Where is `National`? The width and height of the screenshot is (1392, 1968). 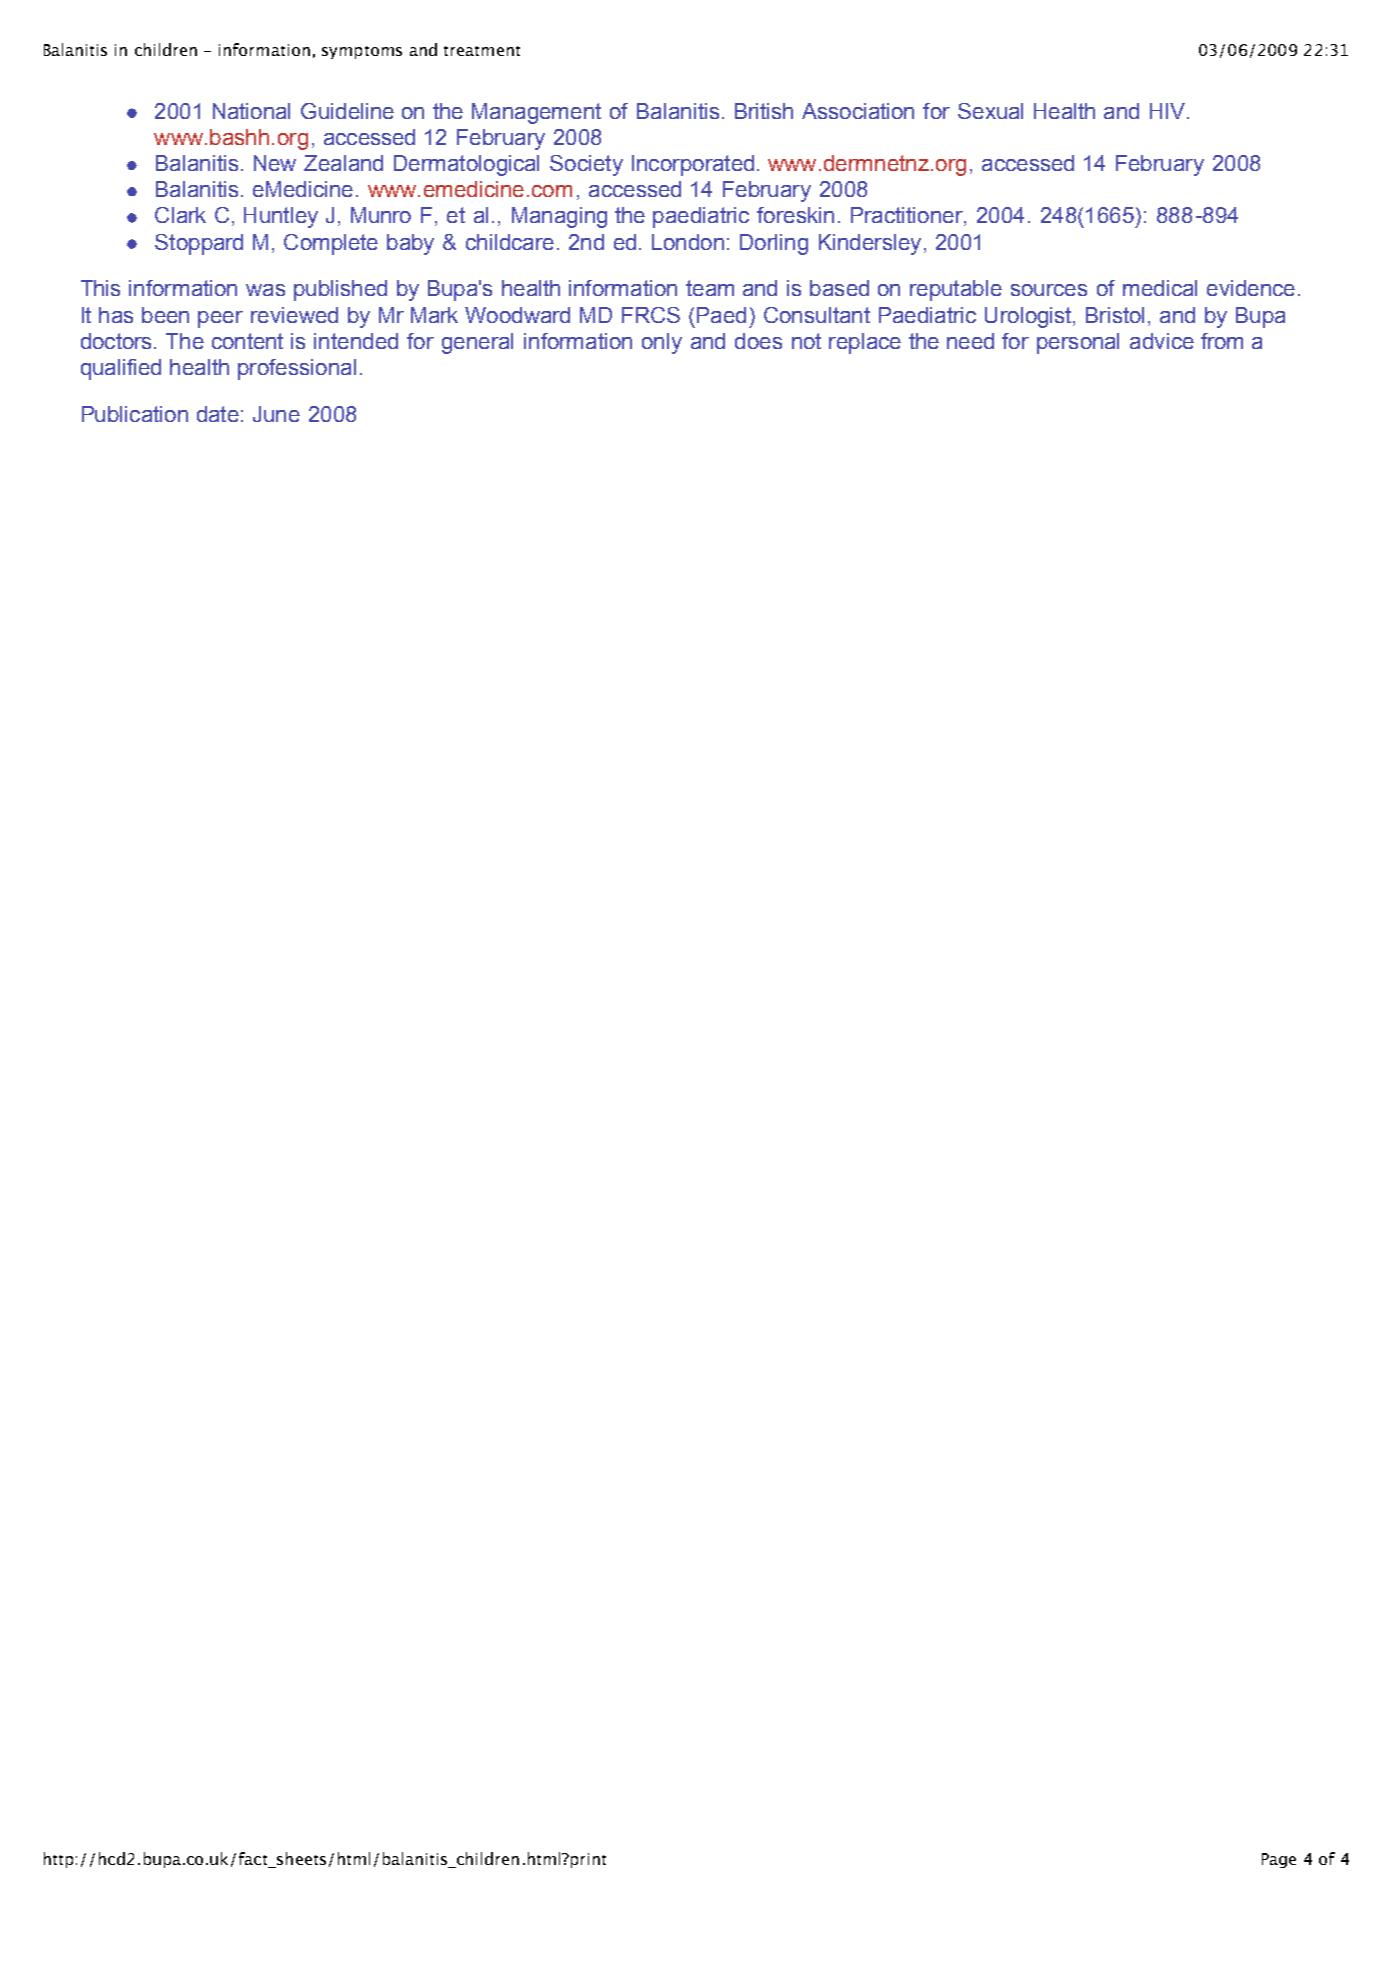 National is located at coordinates (251, 111).
